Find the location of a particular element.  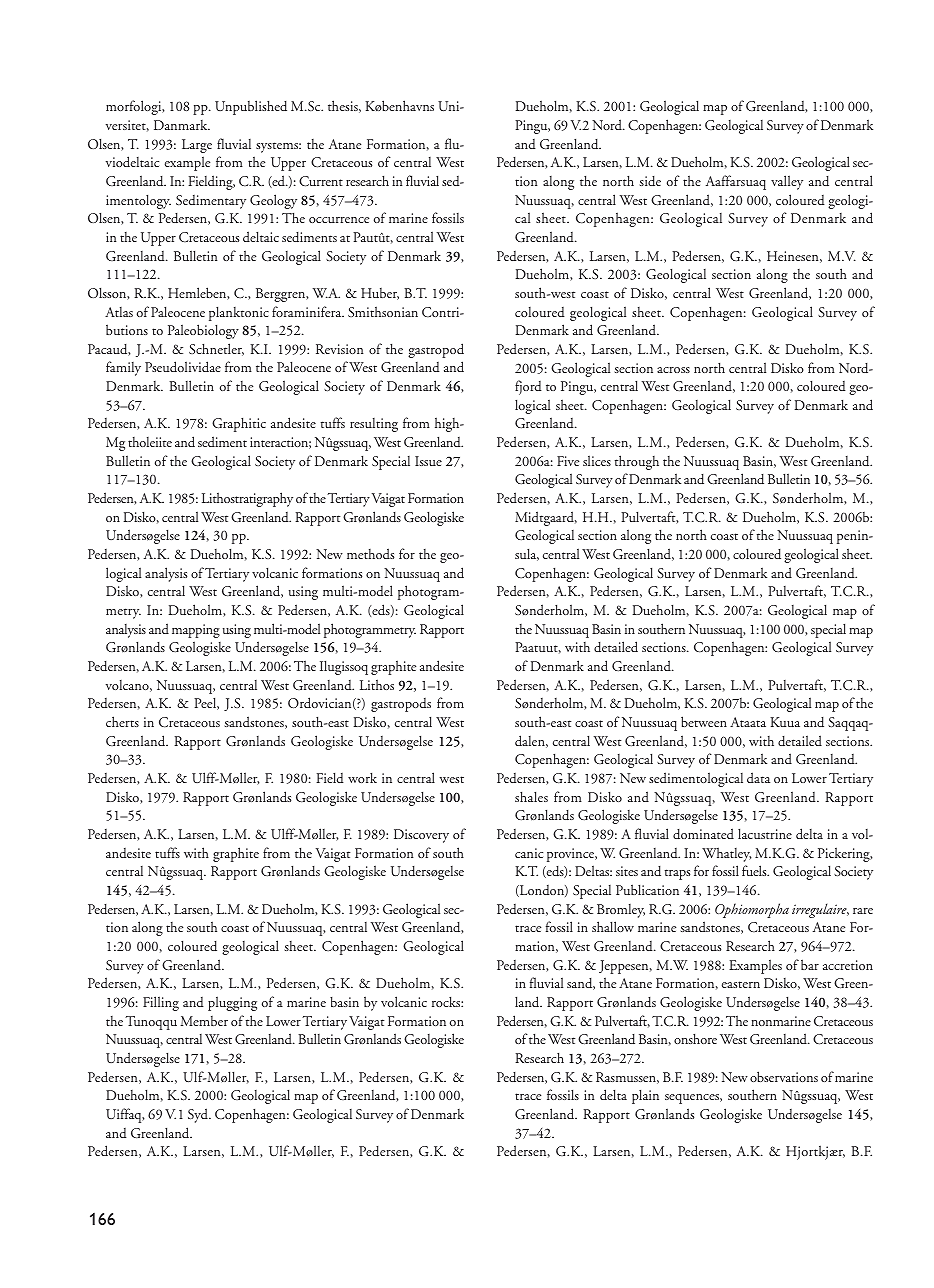

fjord is located at coordinates (528, 387).
